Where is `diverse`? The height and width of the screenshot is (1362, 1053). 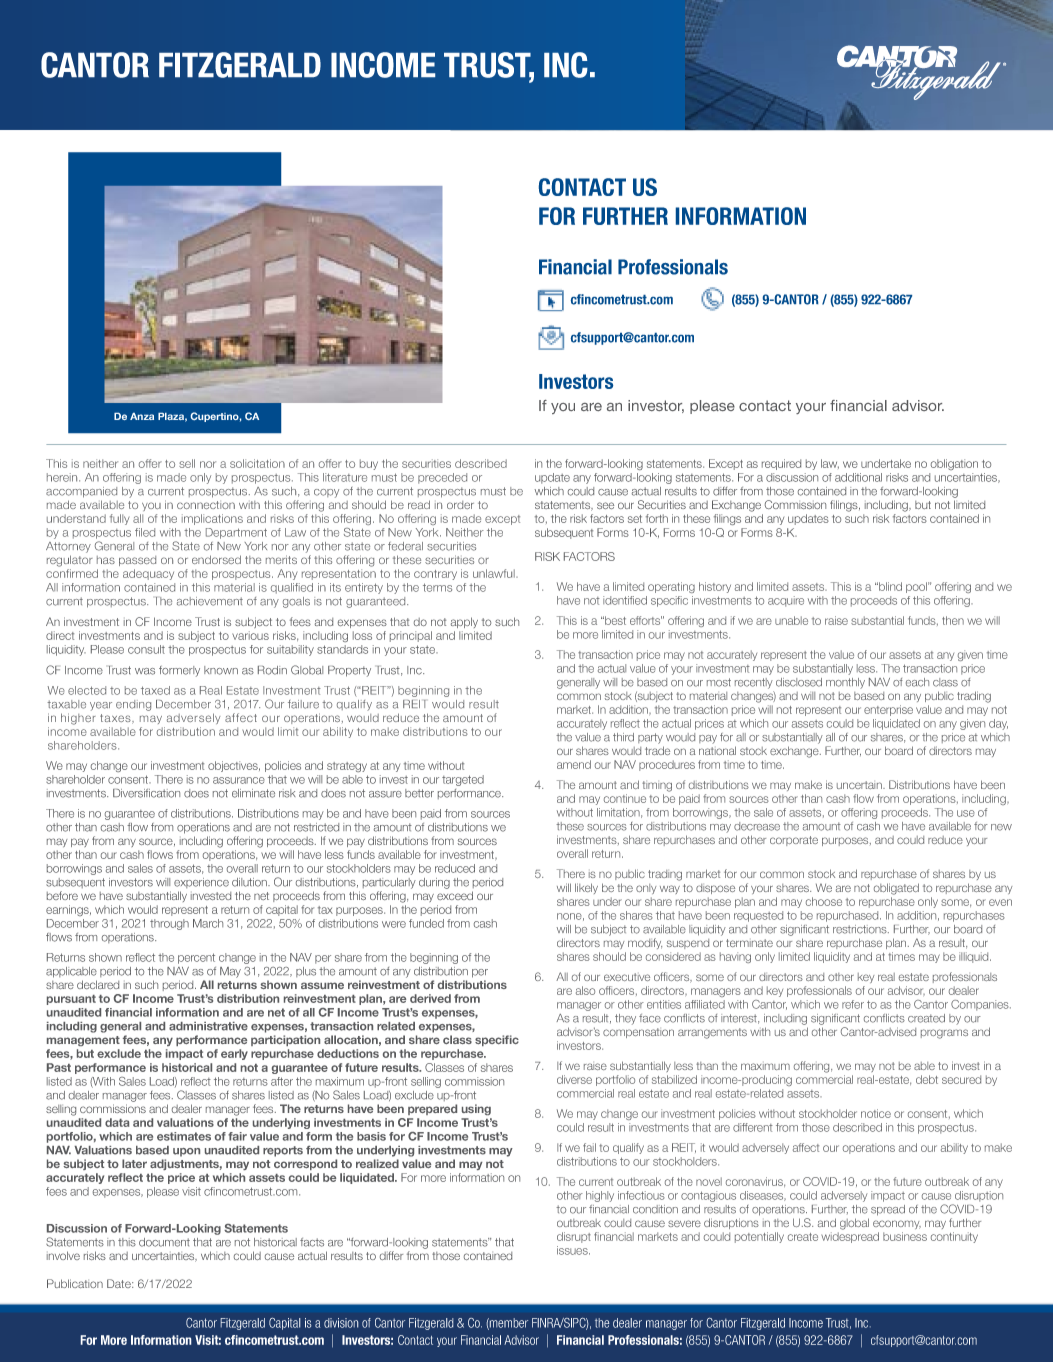
diverse is located at coordinates (574, 1079).
